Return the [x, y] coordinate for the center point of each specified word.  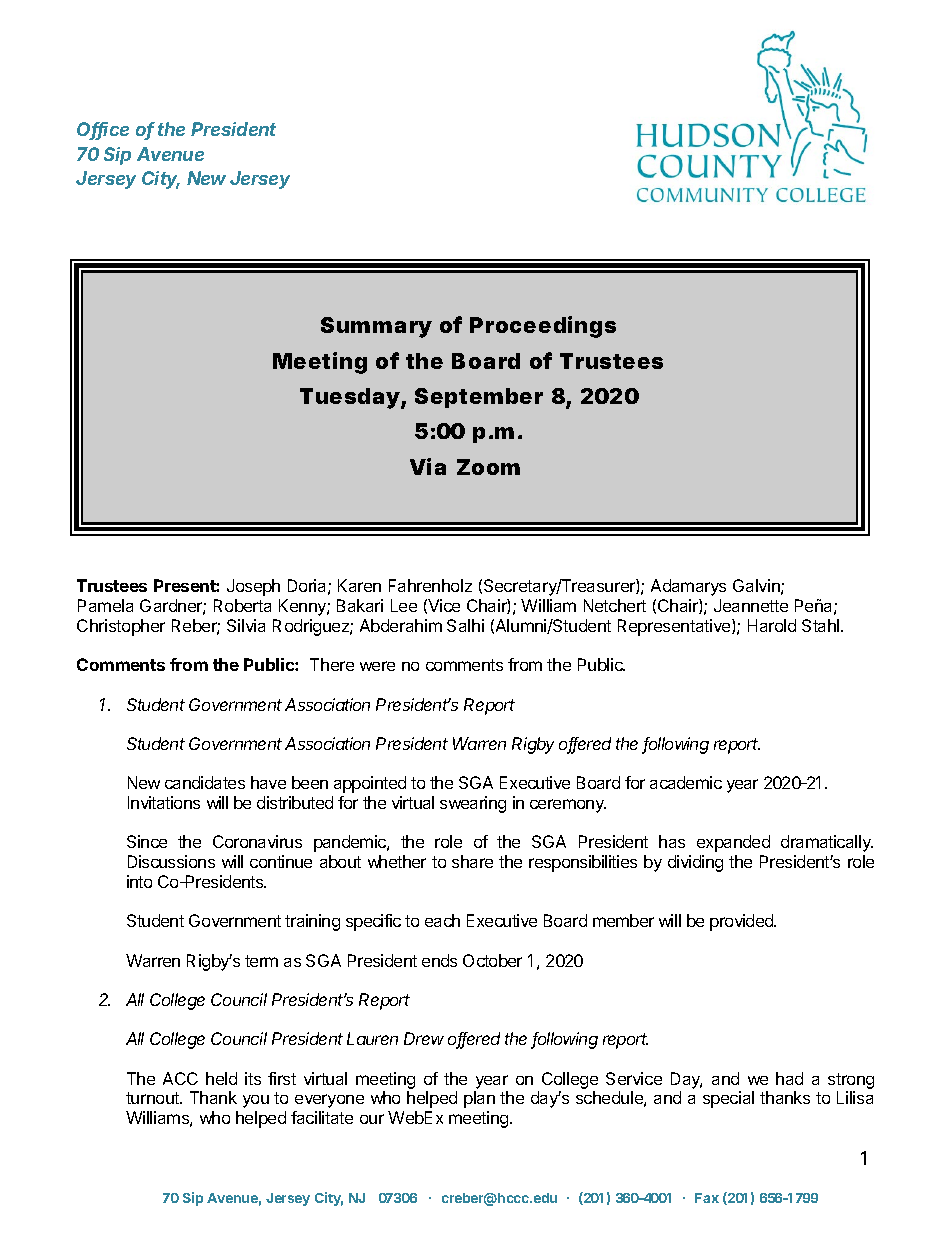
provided [743, 922]
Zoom [488, 467]
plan [479, 1099]
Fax [707, 1198]
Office [103, 130]
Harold [772, 625]
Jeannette [751, 605]
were [377, 666]
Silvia [246, 625]
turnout [153, 1098]
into [139, 881]
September [479, 398]
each [442, 920]
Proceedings [543, 327]
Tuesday [350, 398]
